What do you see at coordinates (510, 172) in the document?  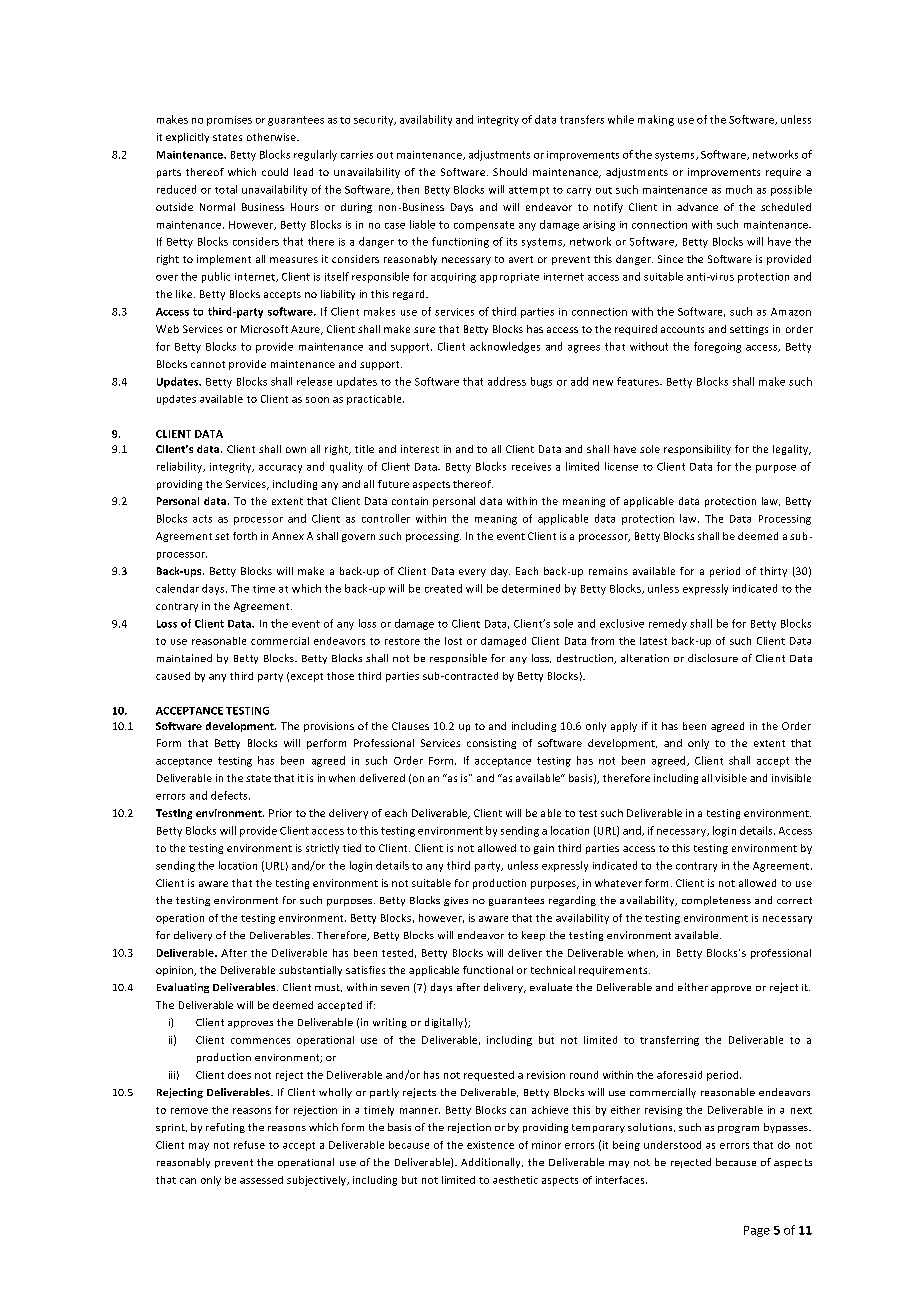 I see `Should` at bounding box center [510, 172].
